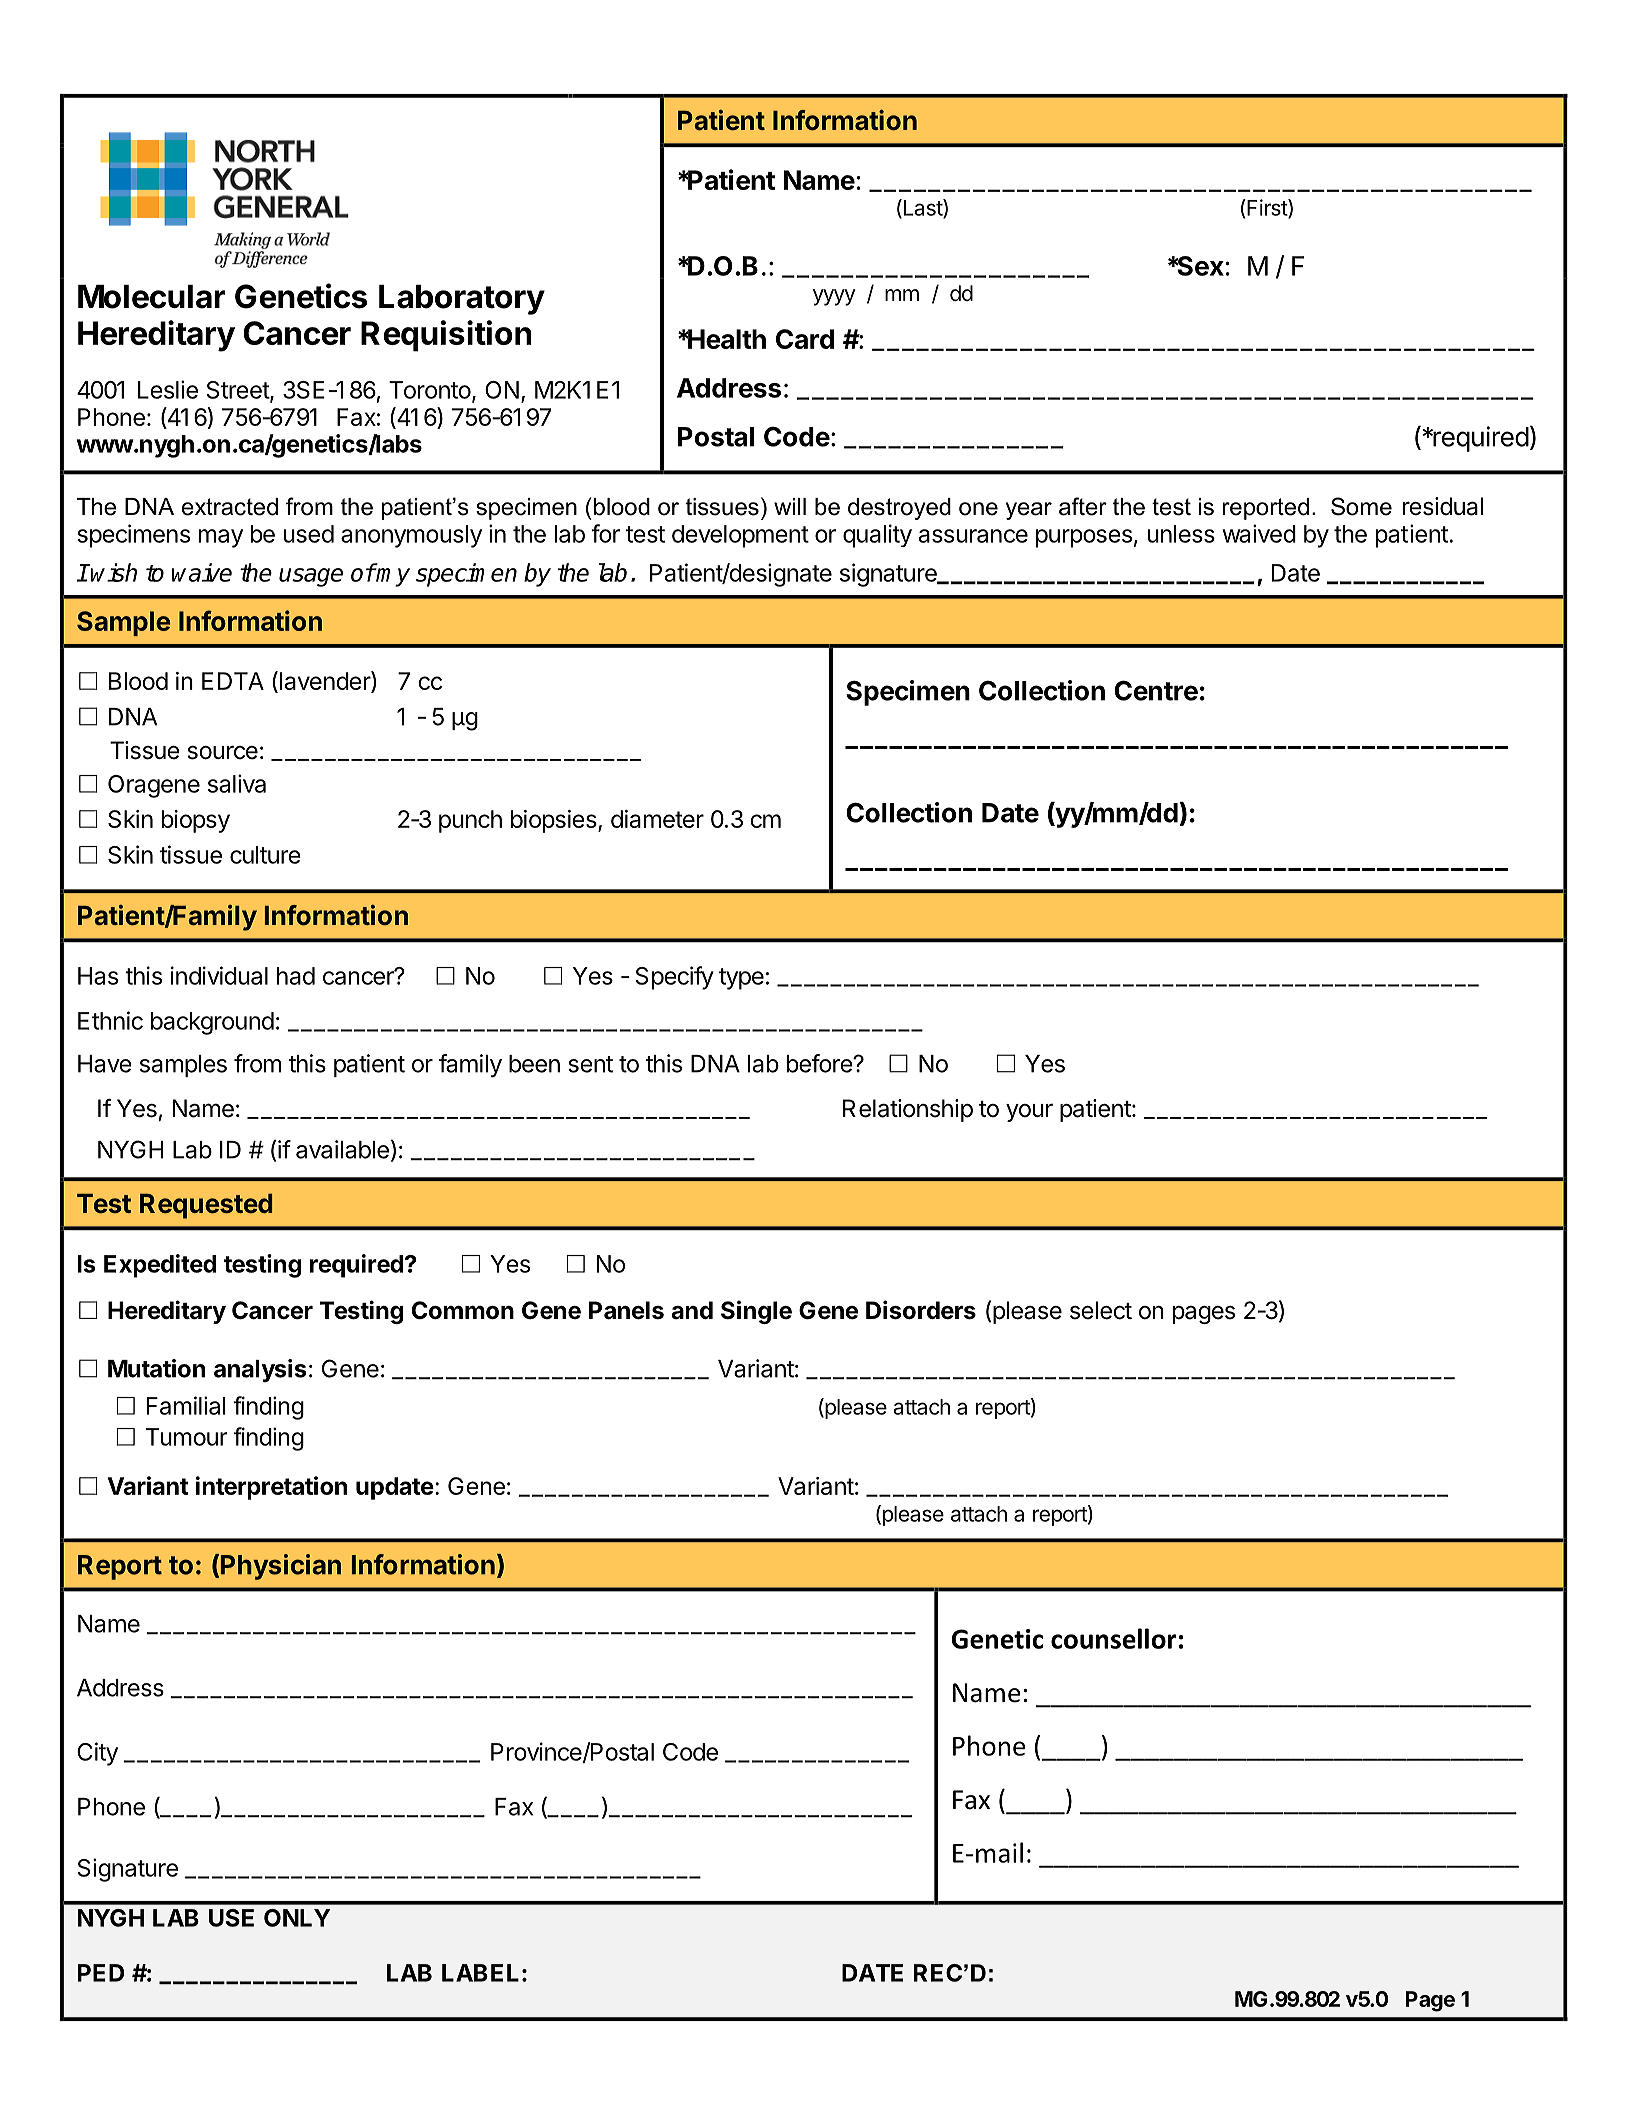  I want to click on Molecular, so click(151, 297).
